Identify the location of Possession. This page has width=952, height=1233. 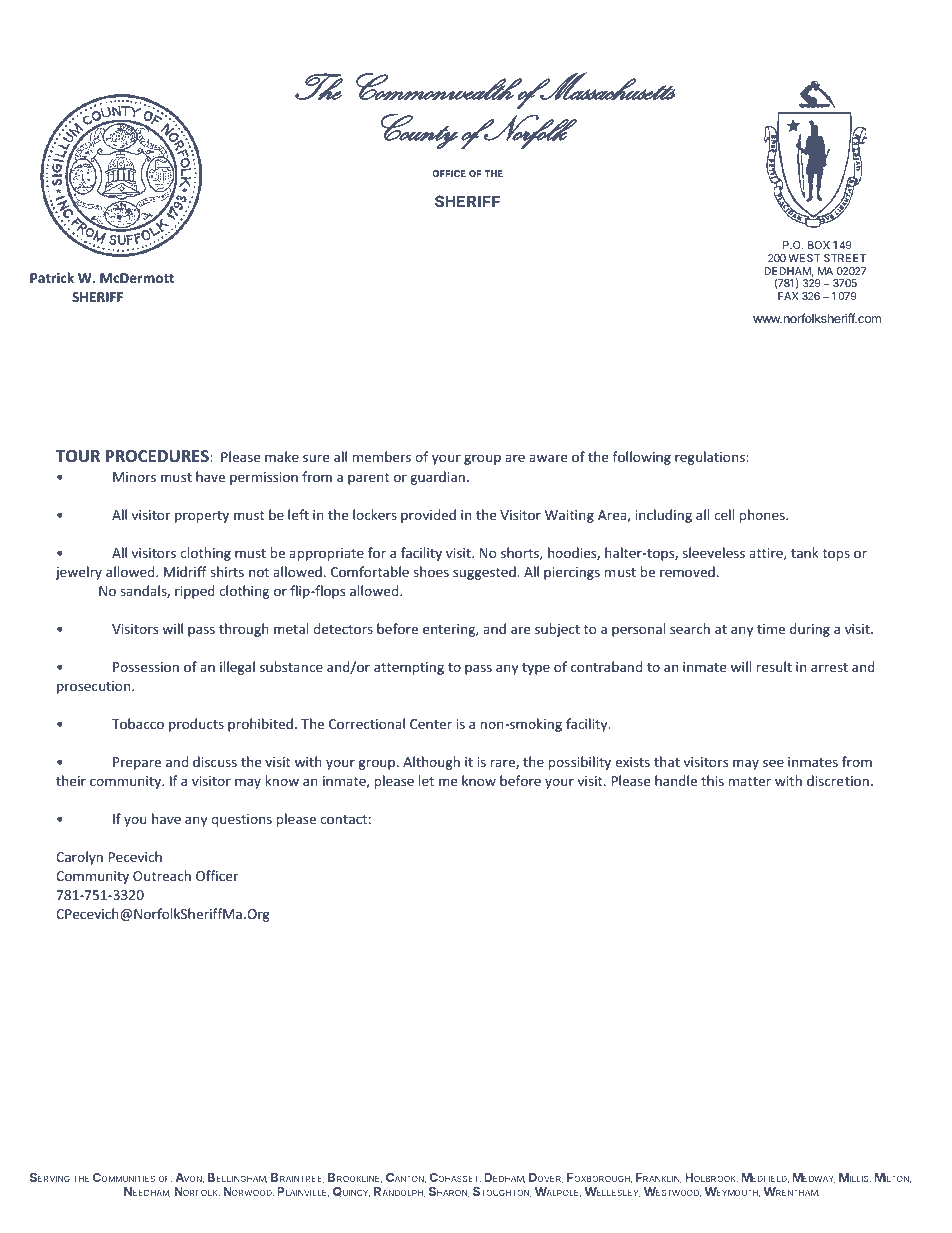
(146, 667).
